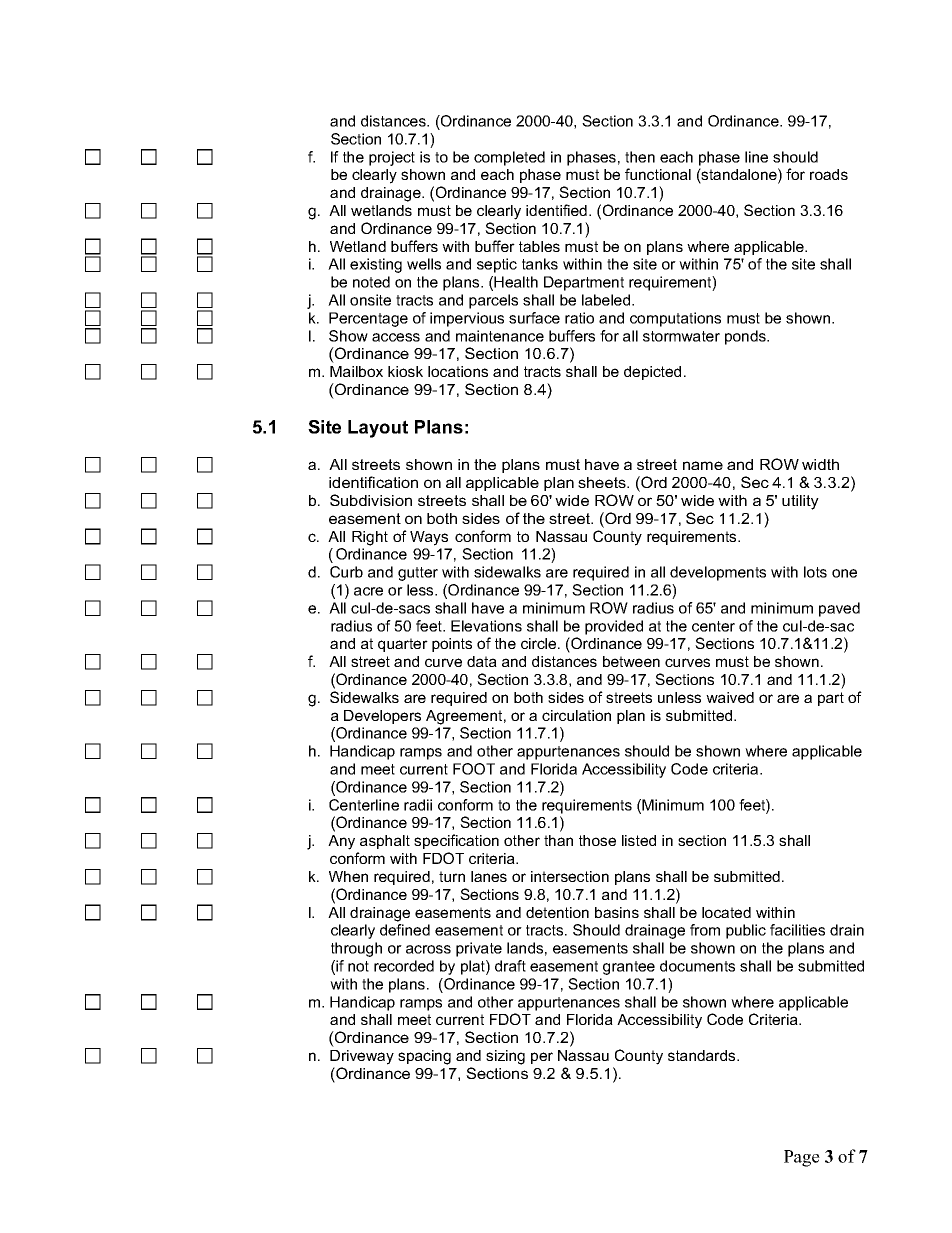  I want to click on defined, so click(405, 930).
